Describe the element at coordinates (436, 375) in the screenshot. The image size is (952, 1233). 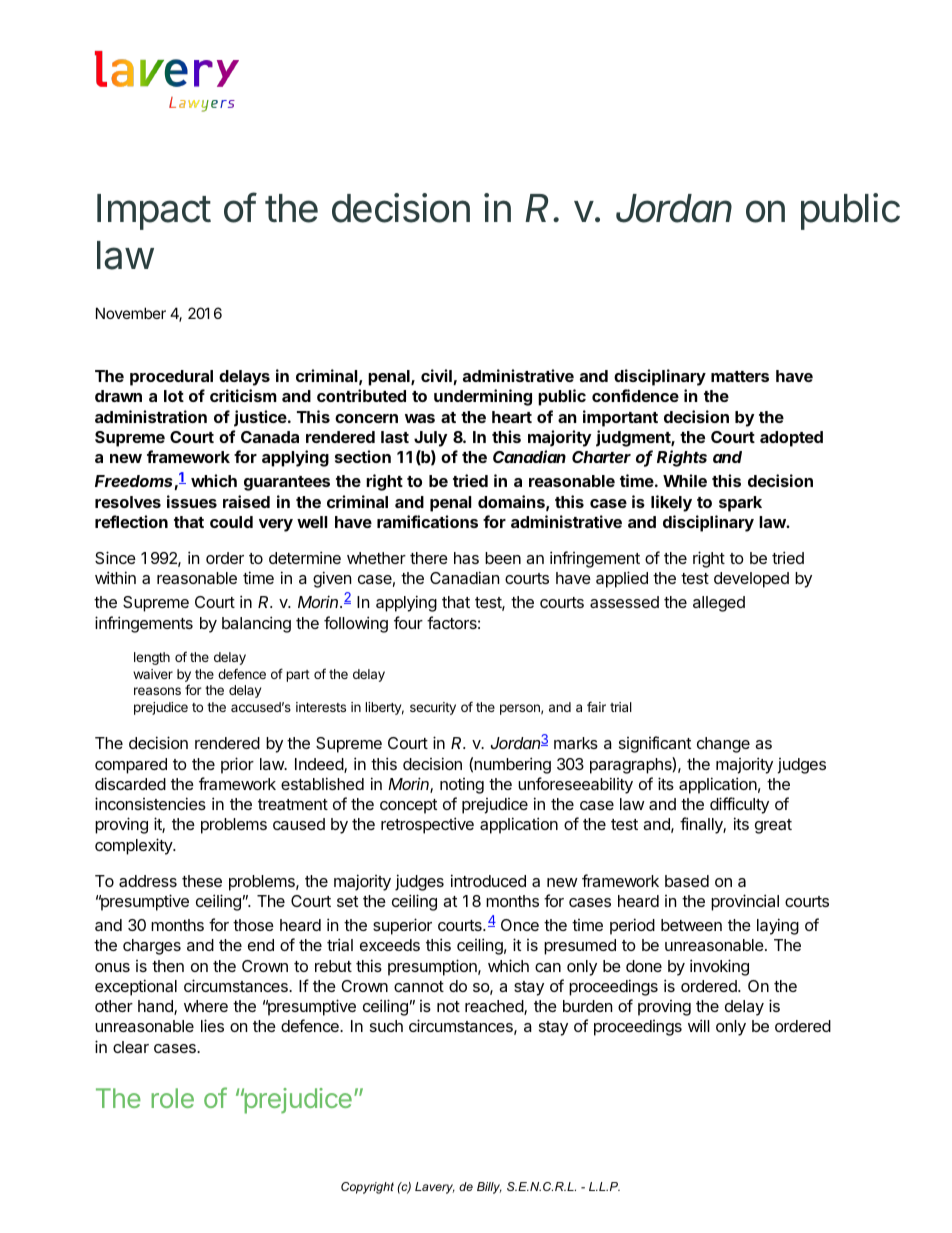
I see `civil` at that location.
